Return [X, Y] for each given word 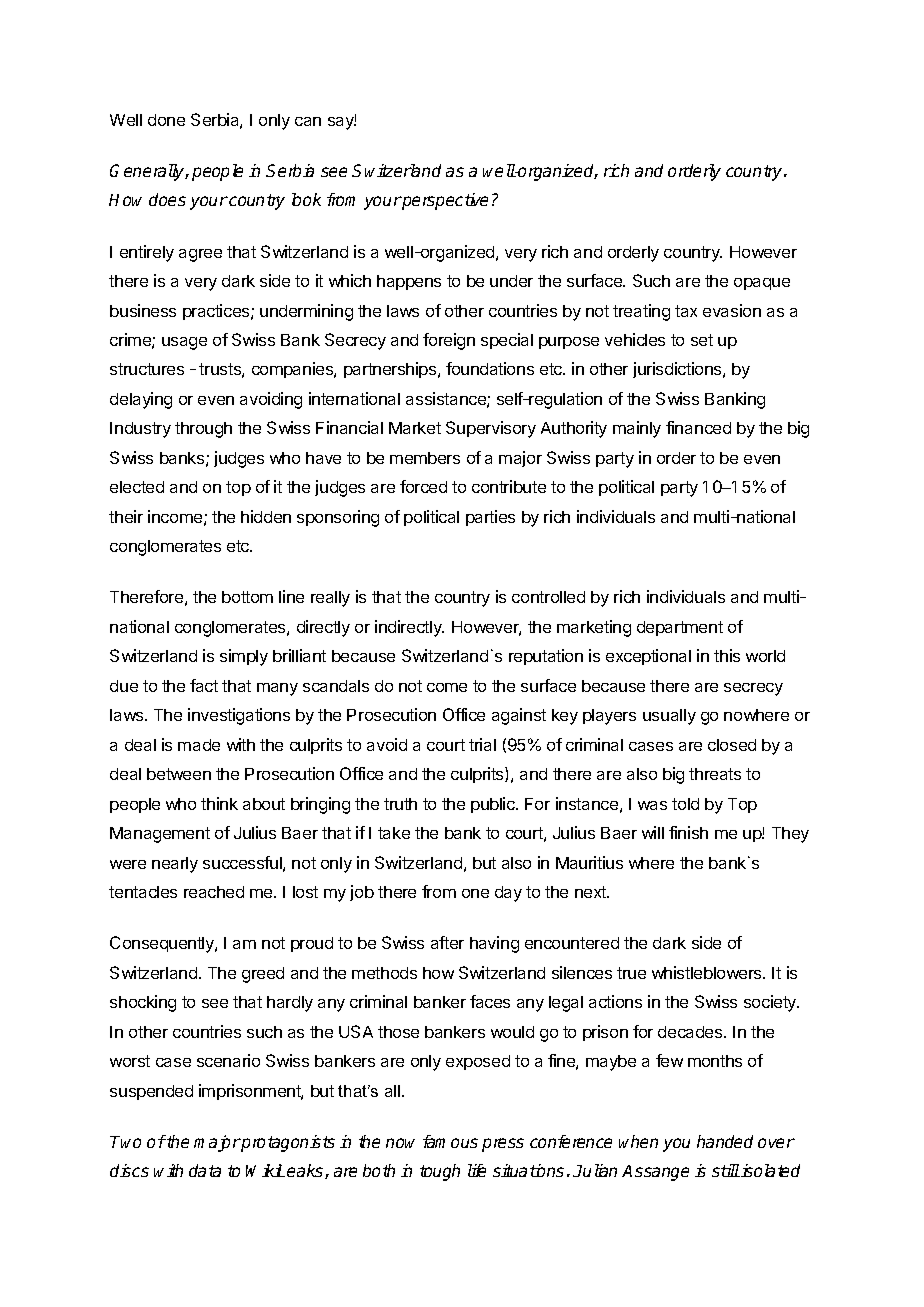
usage [184, 343]
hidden [266, 516]
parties [490, 518]
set [702, 340]
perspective [444, 201]
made [199, 745]
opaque [762, 284]
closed [732, 745]
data [205, 1170]
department [680, 628]
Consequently [163, 944]
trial [482, 744]
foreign [449, 341]
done [166, 120]
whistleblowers [708, 972]
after [447, 942]
